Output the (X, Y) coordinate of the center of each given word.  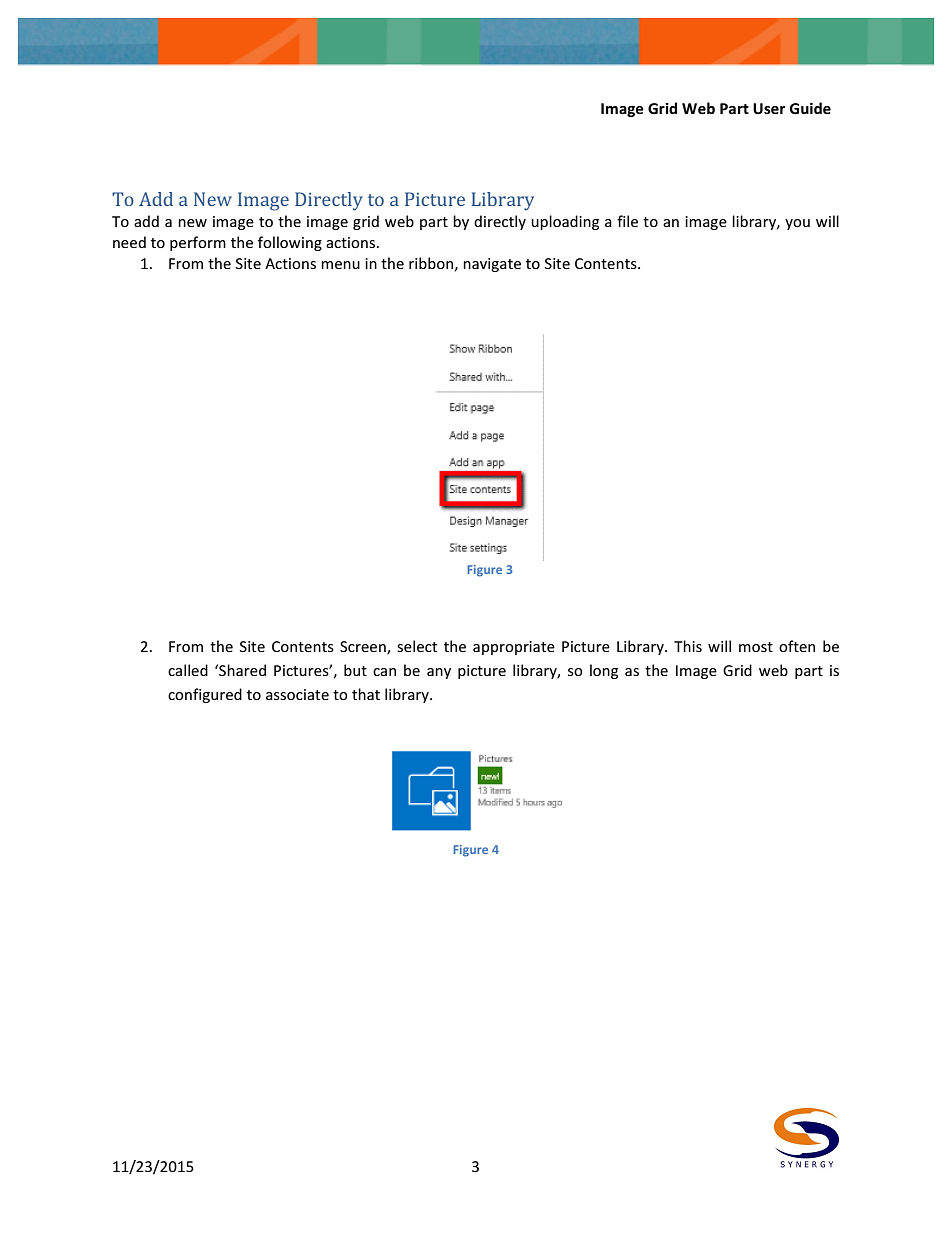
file (627, 221)
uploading (565, 222)
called (188, 670)
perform (198, 243)
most (756, 647)
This (688, 646)
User (769, 108)
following (290, 243)
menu (340, 265)
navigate (492, 265)
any (439, 673)
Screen (364, 647)
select (417, 646)
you (797, 224)
